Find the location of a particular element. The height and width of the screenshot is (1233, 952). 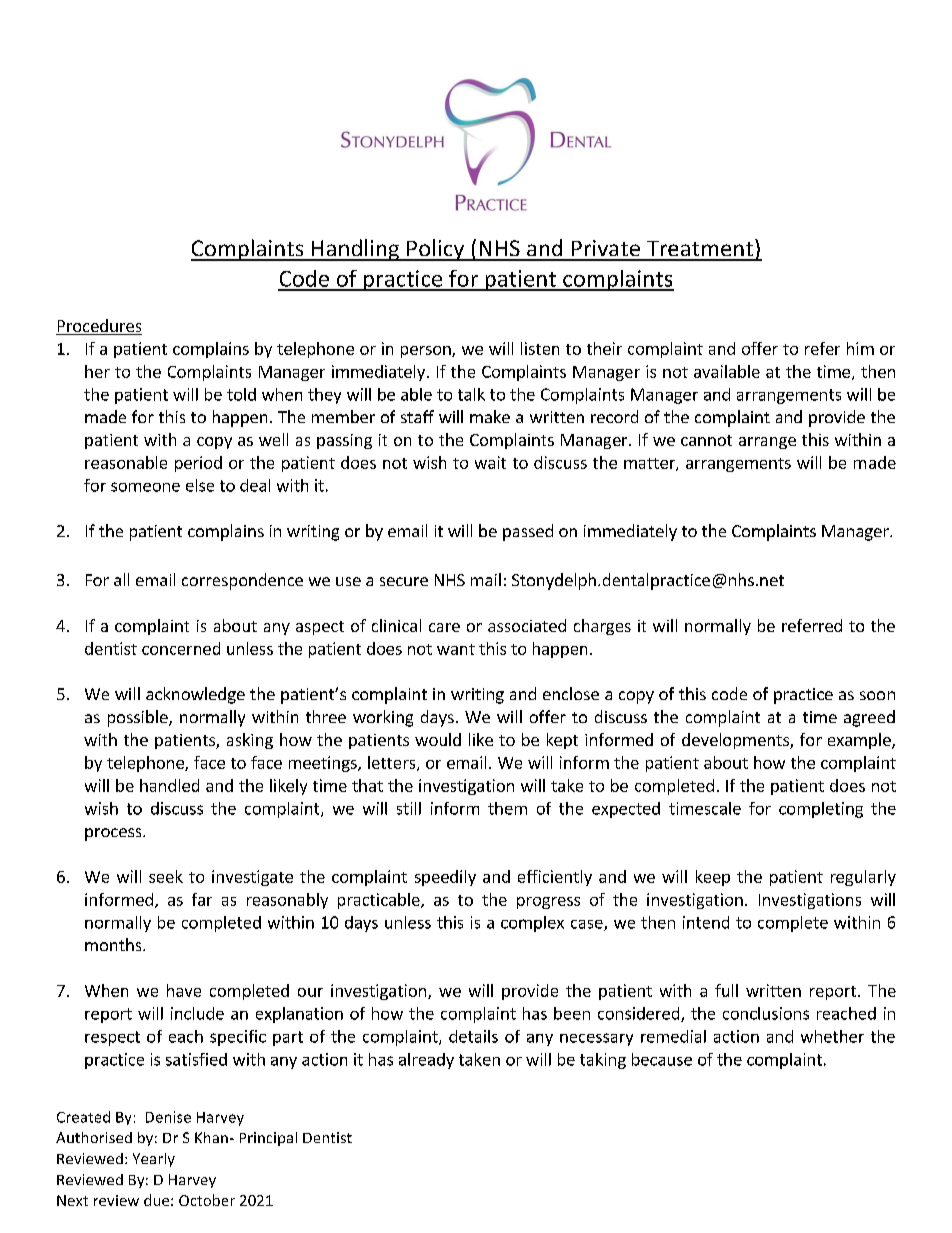

keep is located at coordinates (713, 878).
